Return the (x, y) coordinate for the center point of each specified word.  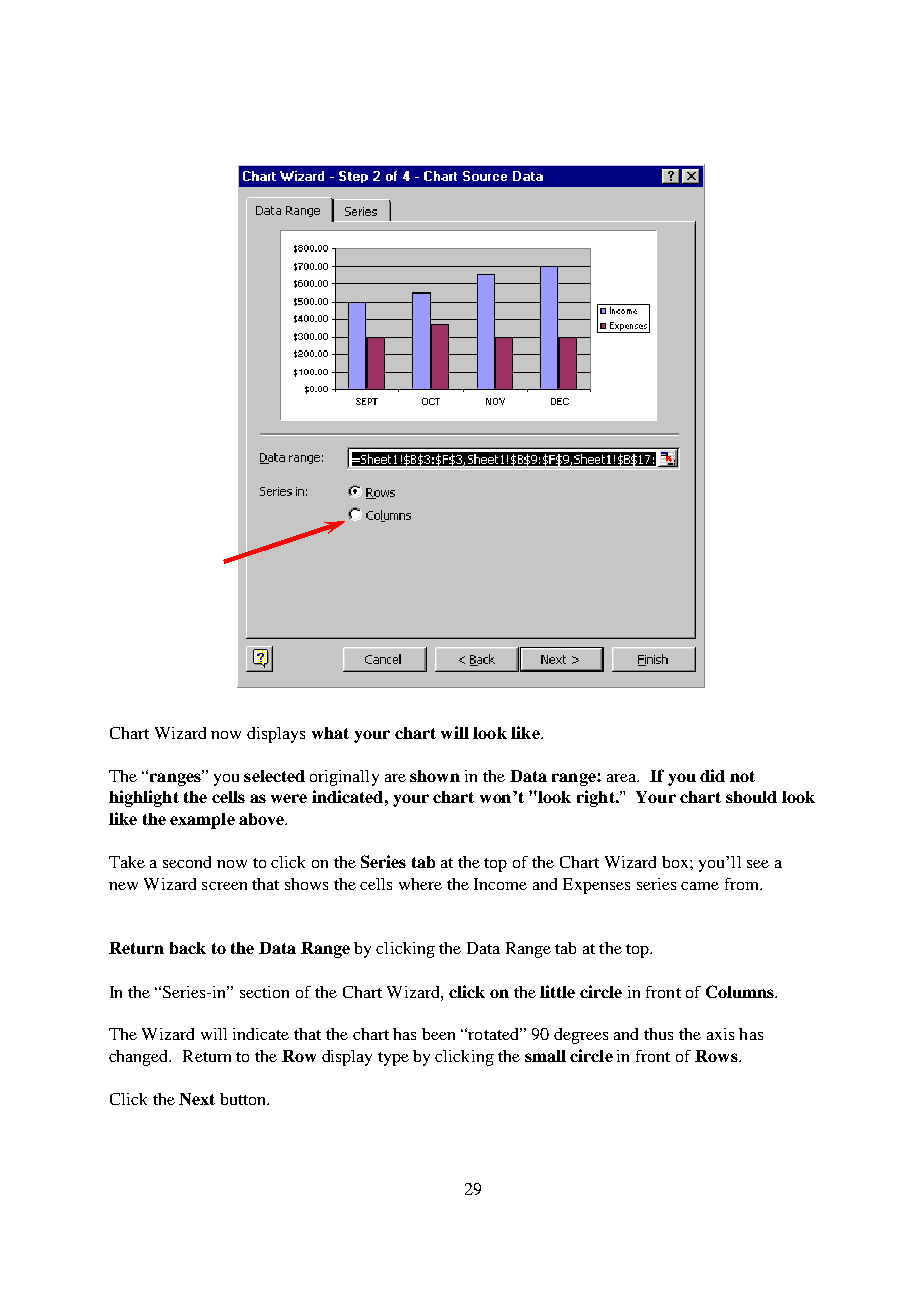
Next (197, 1099)
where (420, 884)
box (676, 862)
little (557, 991)
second (187, 862)
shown (435, 776)
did (712, 775)
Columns (741, 991)
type (393, 1059)
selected (274, 776)
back (188, 948)
